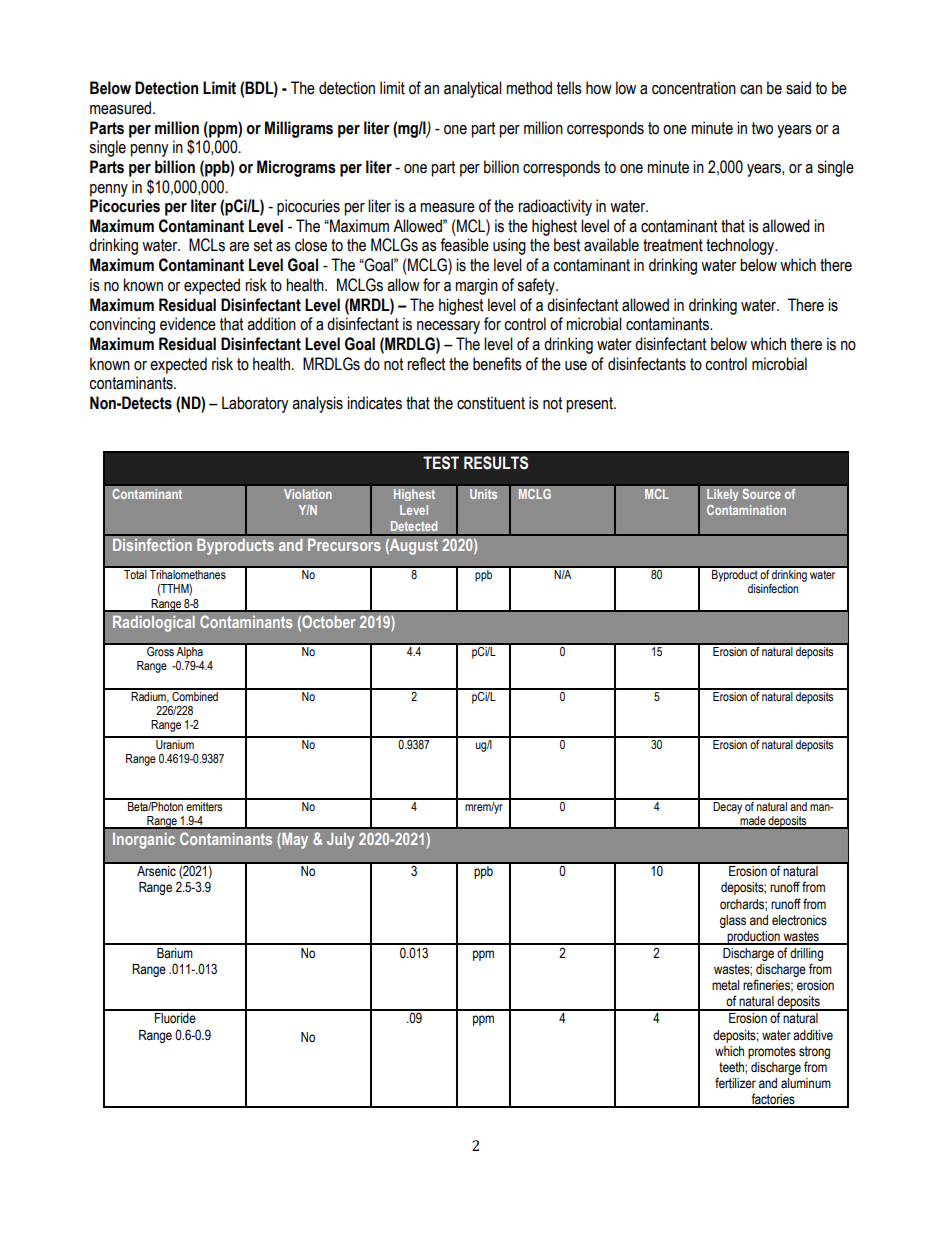  What do you see at coordinates (473, 89) in the image?
I see `analytical` at bounding box center [473, 89].
